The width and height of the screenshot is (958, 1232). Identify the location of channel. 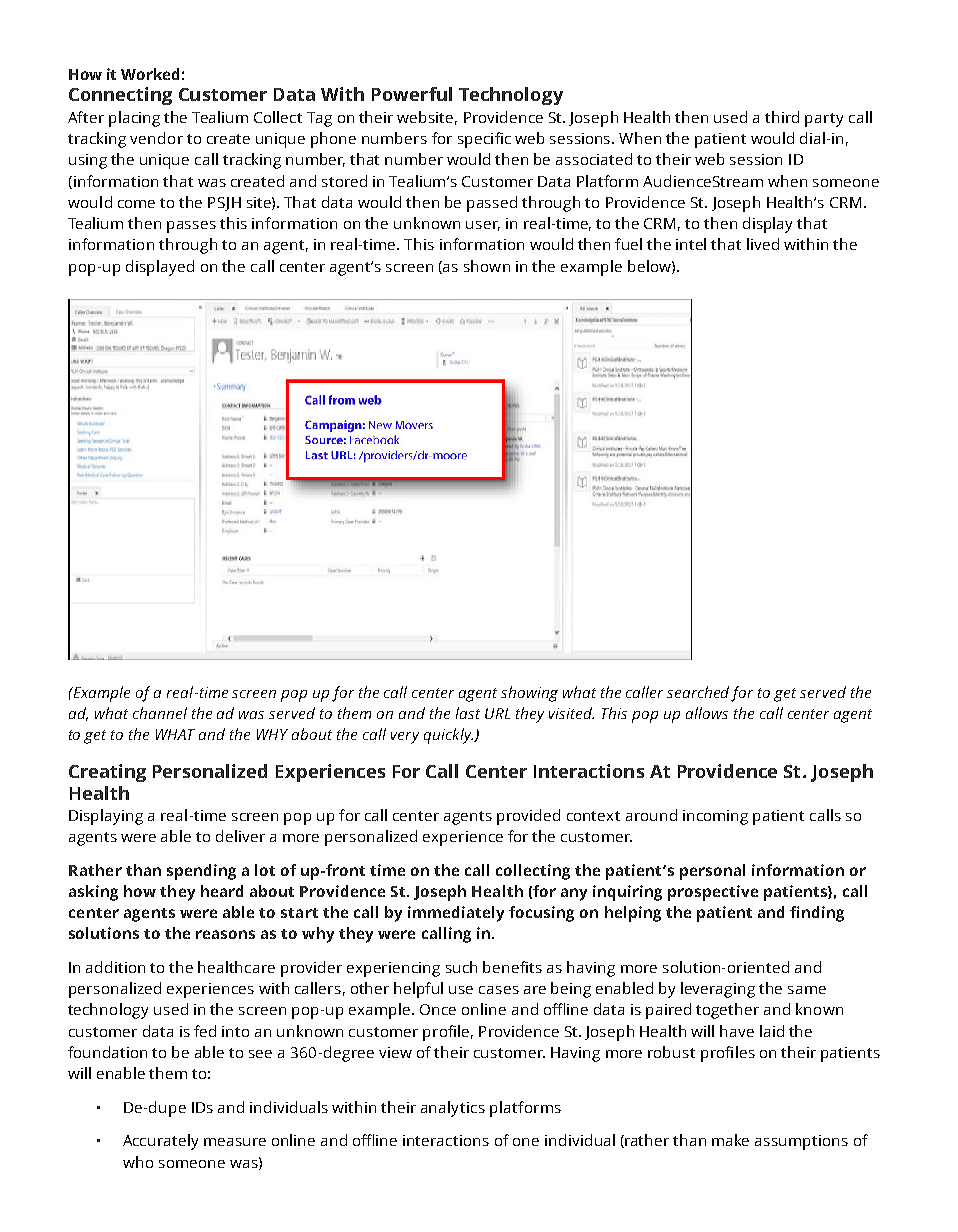
(160, 713).
